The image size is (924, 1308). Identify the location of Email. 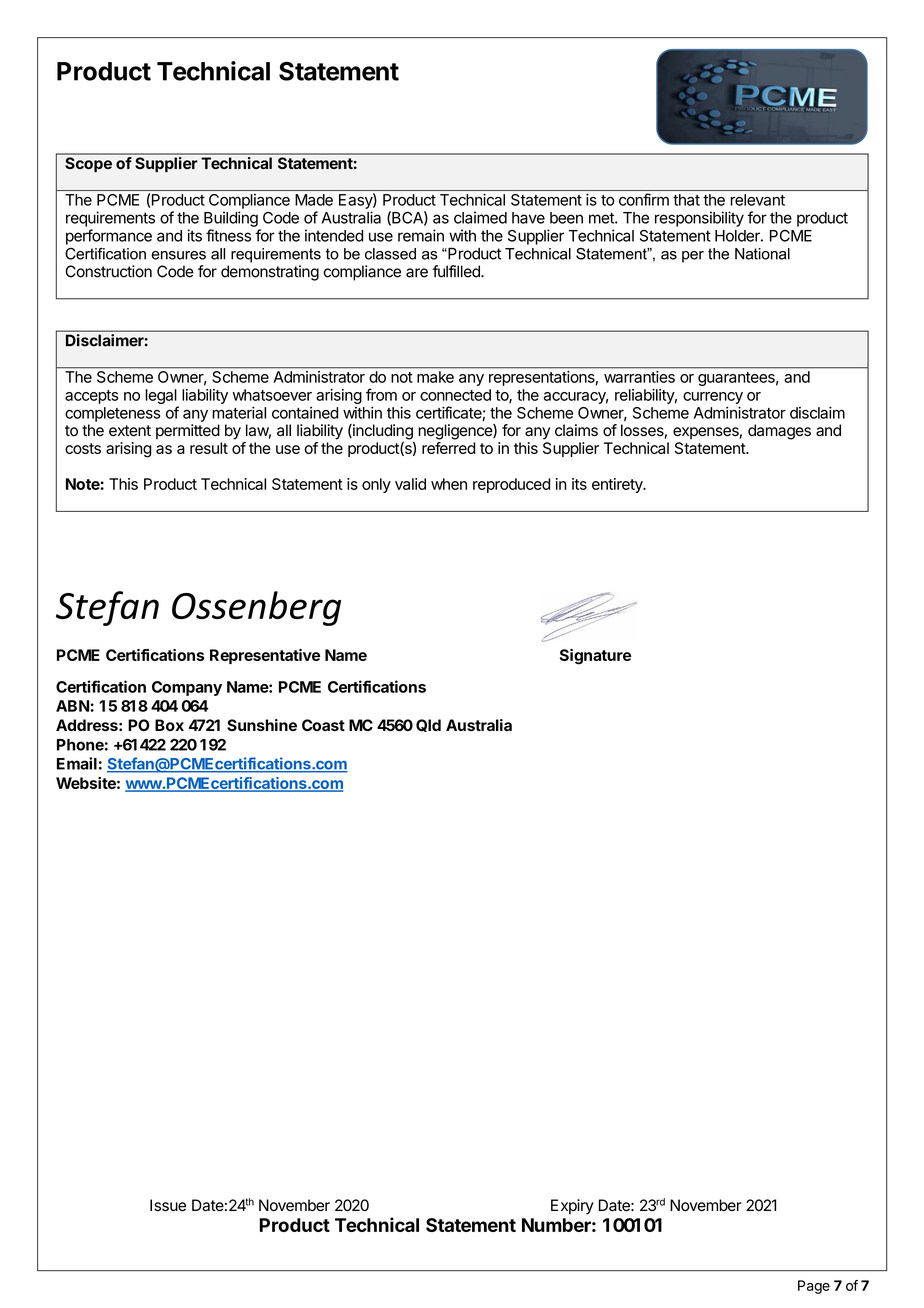
(77, 763).
